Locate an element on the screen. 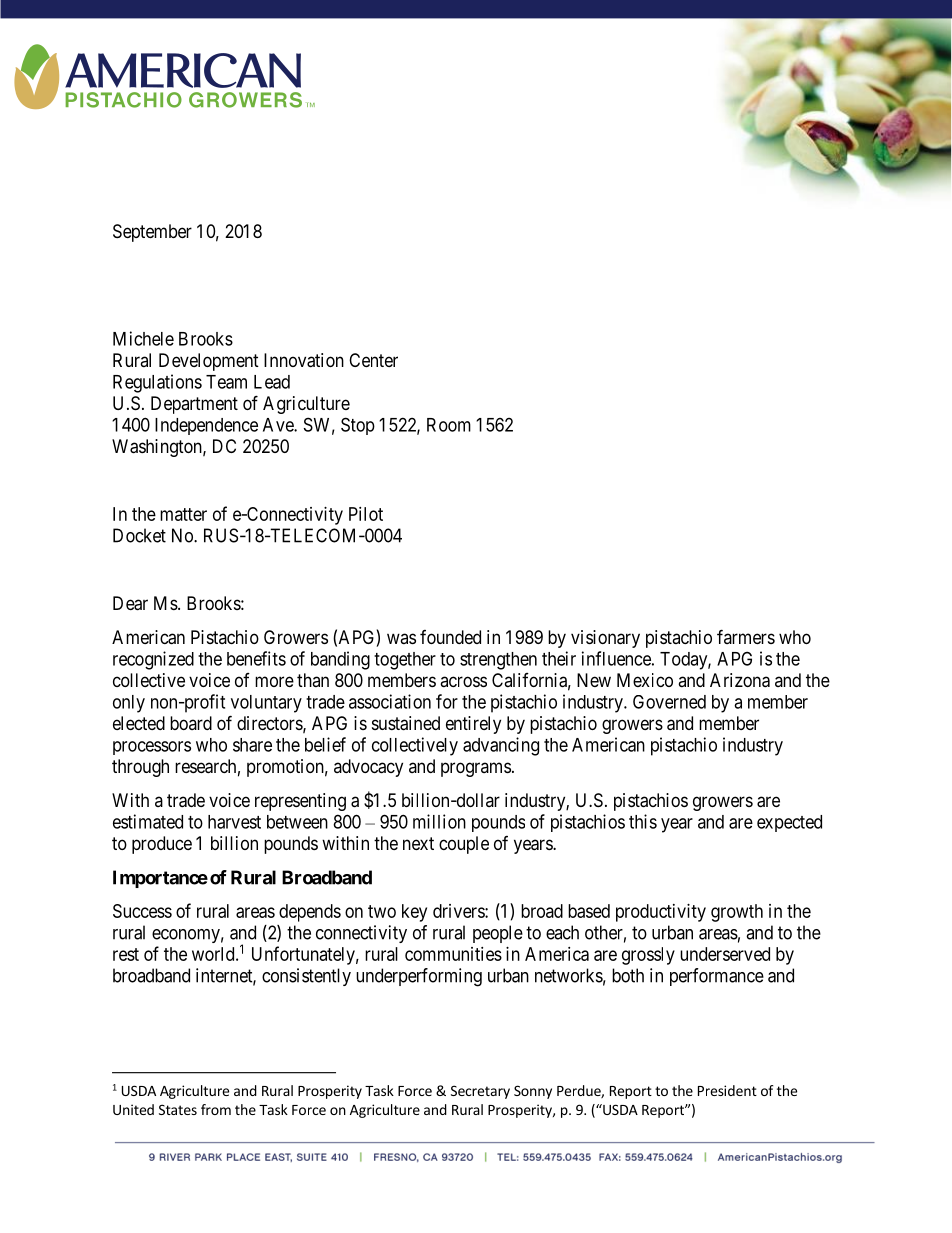 Image resolution: width=952 pixels, height=1233 pixels. from is located at coordinates (216, 1109).
